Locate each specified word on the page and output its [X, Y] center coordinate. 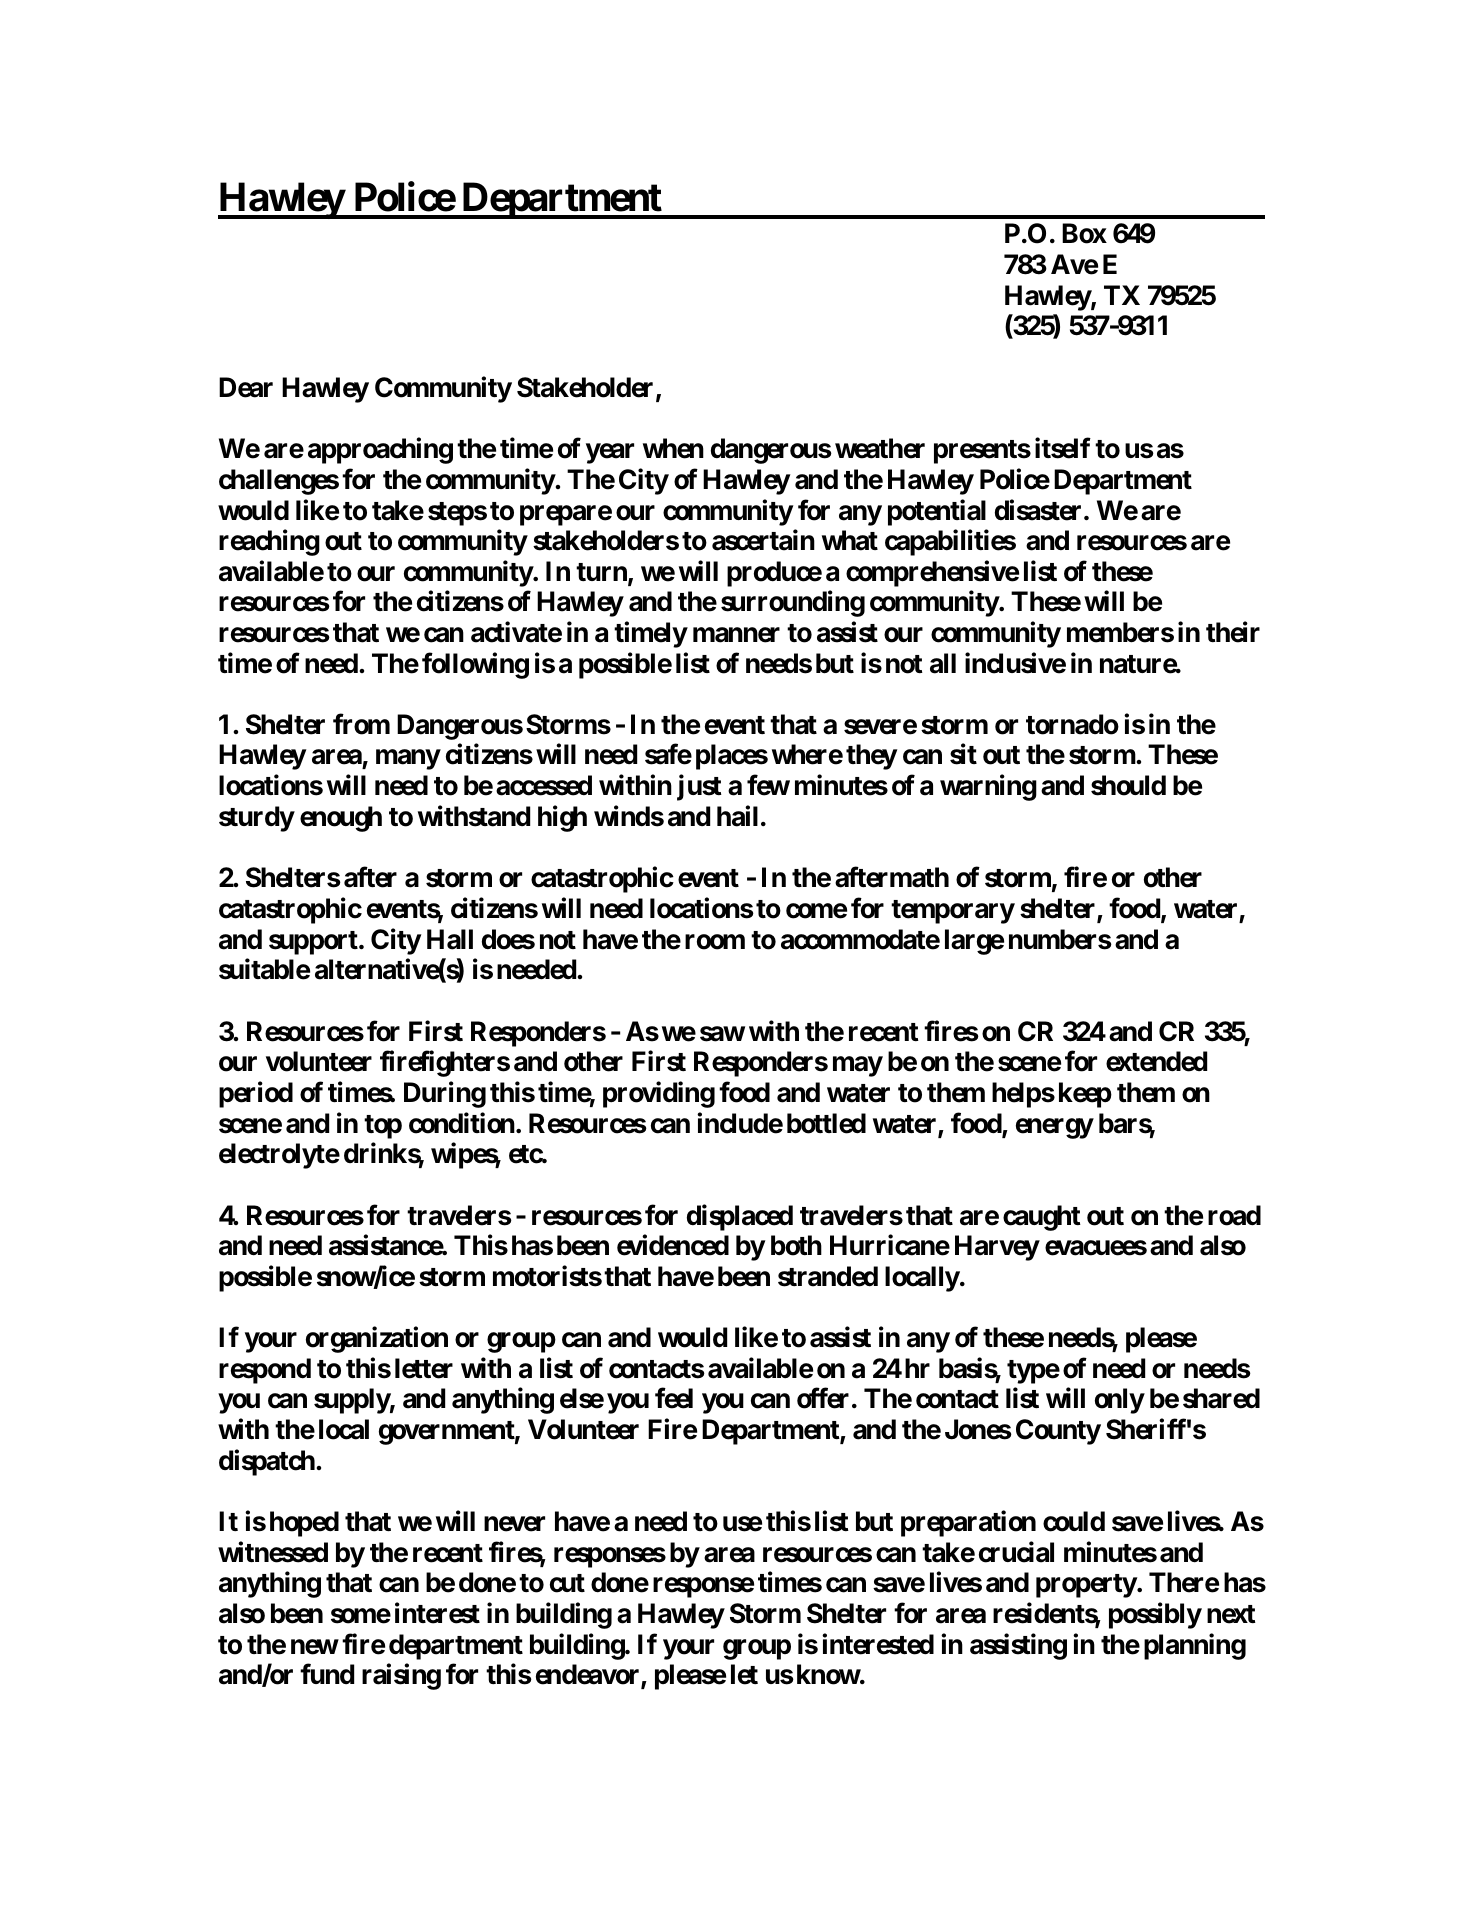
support [314, 943]
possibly [1155, 1616]
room [715, 942]
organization [377, 1340]
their [1233, 632]
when [673, 448]
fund [327, 1674]
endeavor [589, 1675]
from [361, 724]
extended [1156, 1061]
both [796, 1245]
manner [736, 635]
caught [1042, 1218]
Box [1084, 233]
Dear [246, 387]
